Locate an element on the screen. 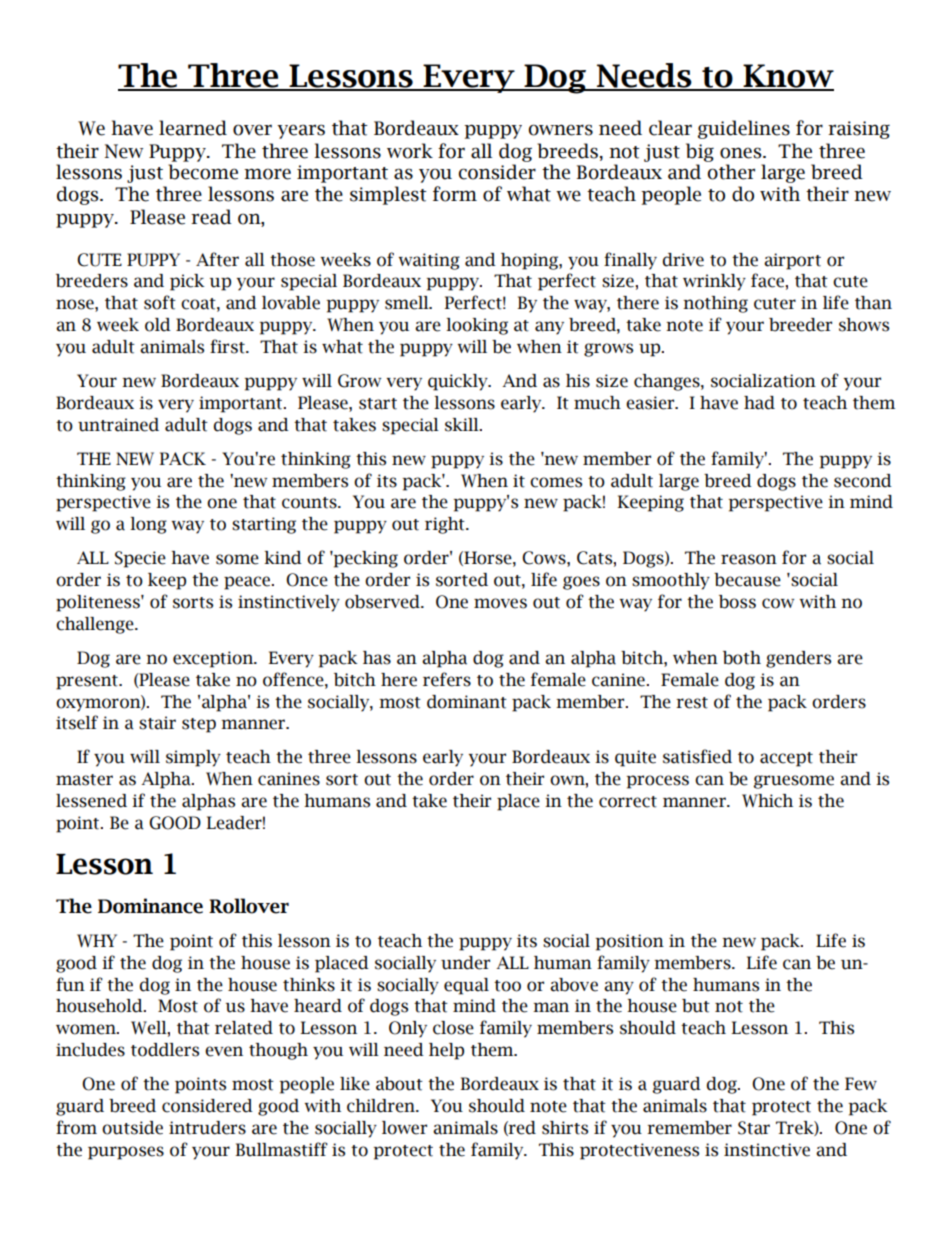 The height and width of the screenshot is (1233, 952). looking is located at coordinates (477, 326).
